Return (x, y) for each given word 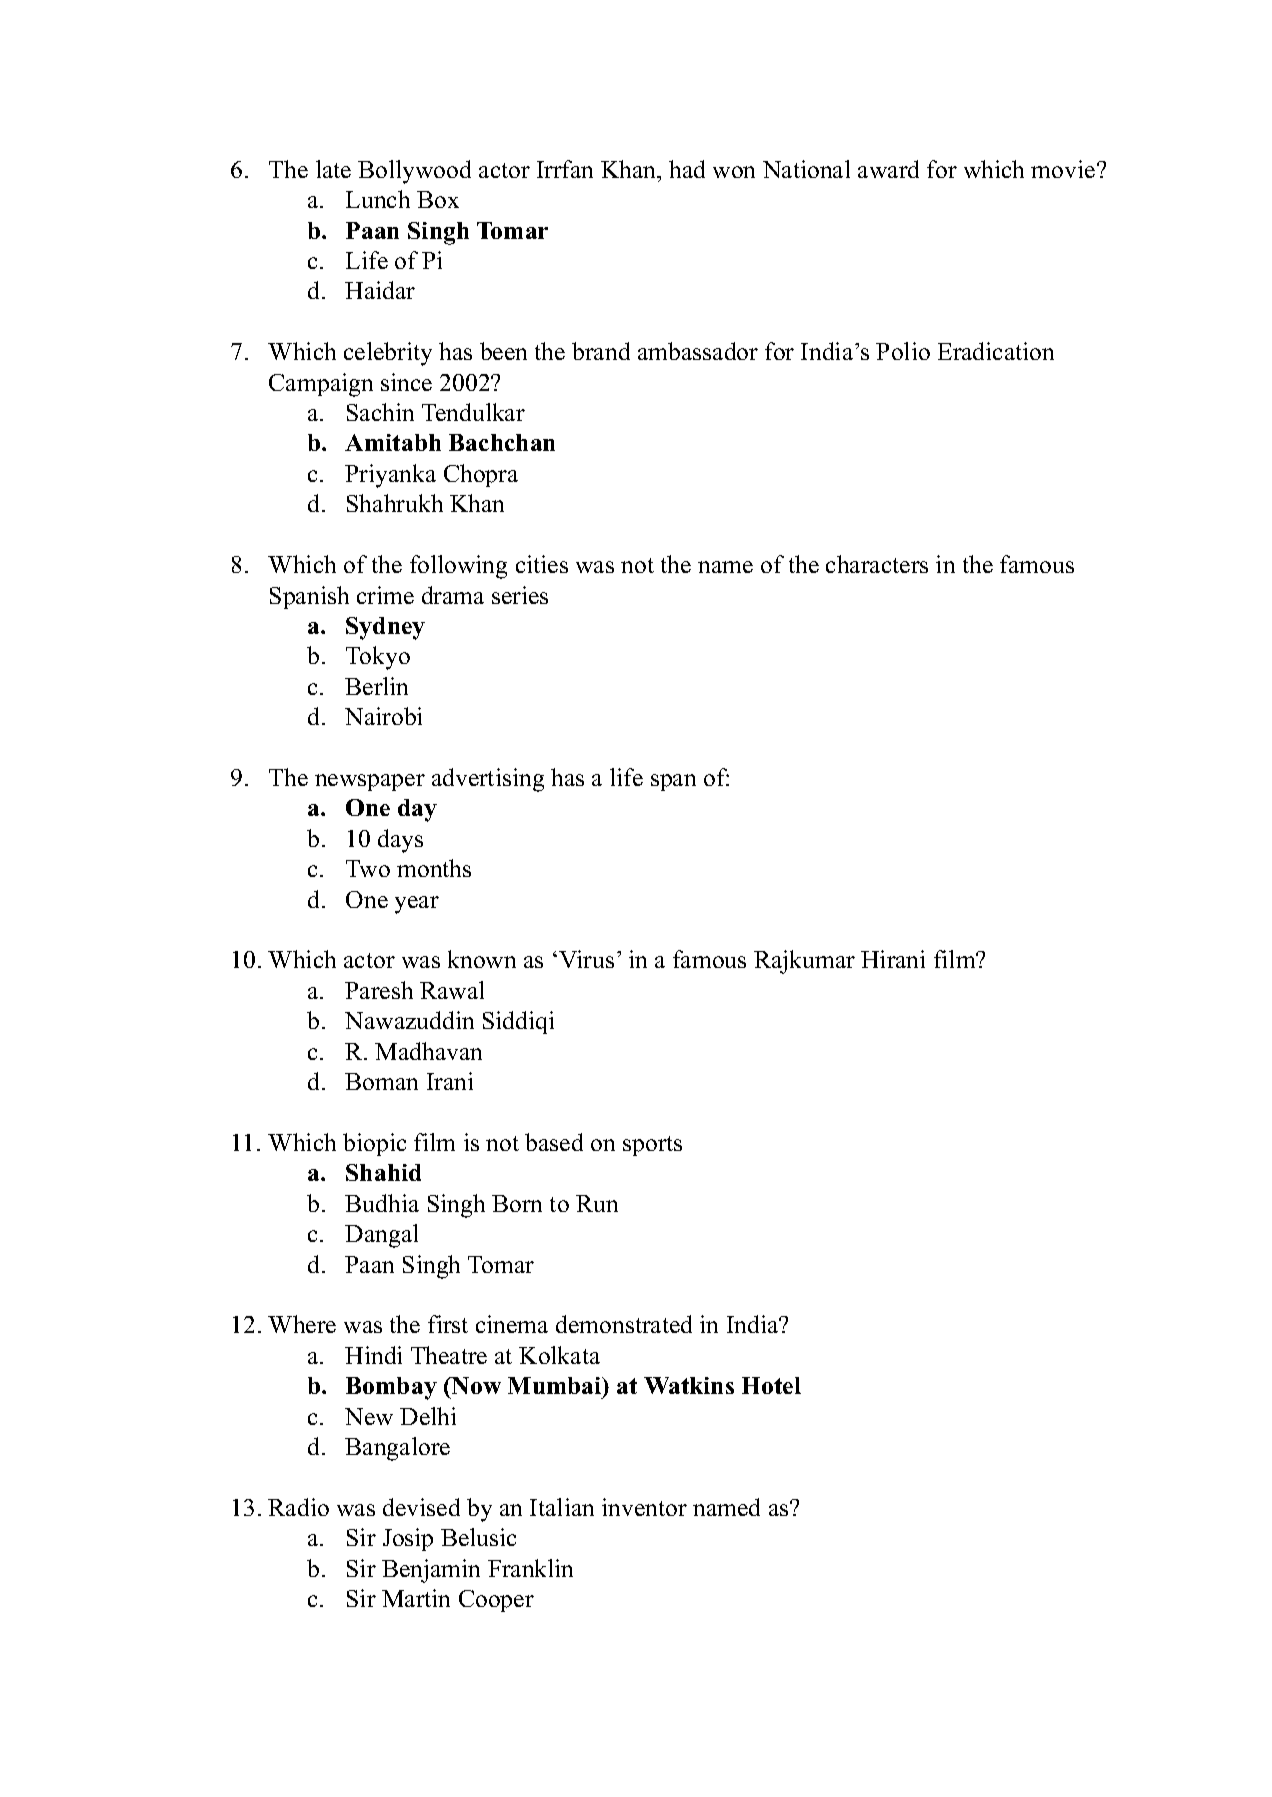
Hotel (771, 1385)
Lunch (378, 199)
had (687, 169)
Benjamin (431, 1571)
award (888, 169)
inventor (644, 1507)
